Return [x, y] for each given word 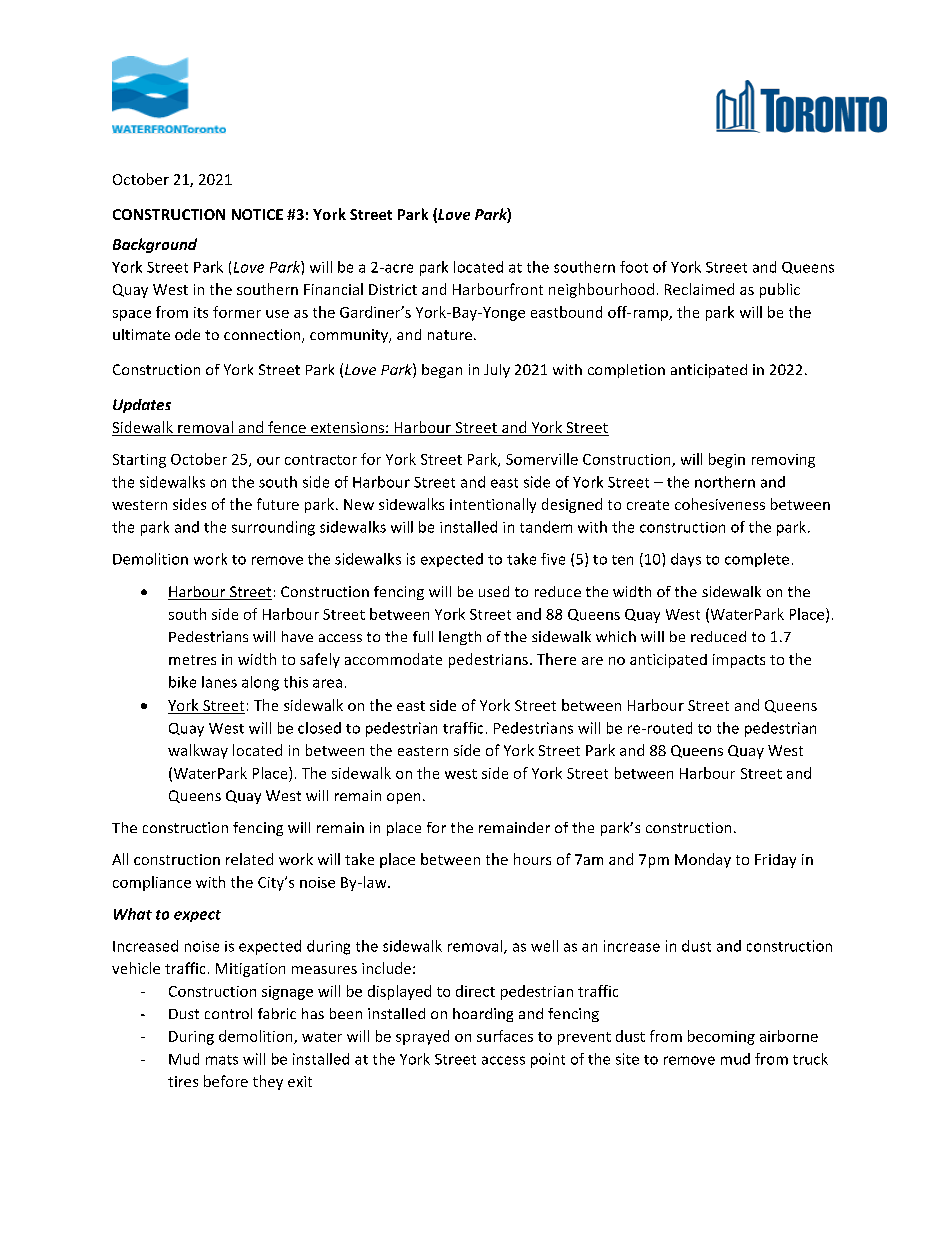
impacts [739, 661]
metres [192, 660]
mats [222, 1060]
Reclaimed [699, 289]
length [460, 638]
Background [155, 245]
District [393, 289]
